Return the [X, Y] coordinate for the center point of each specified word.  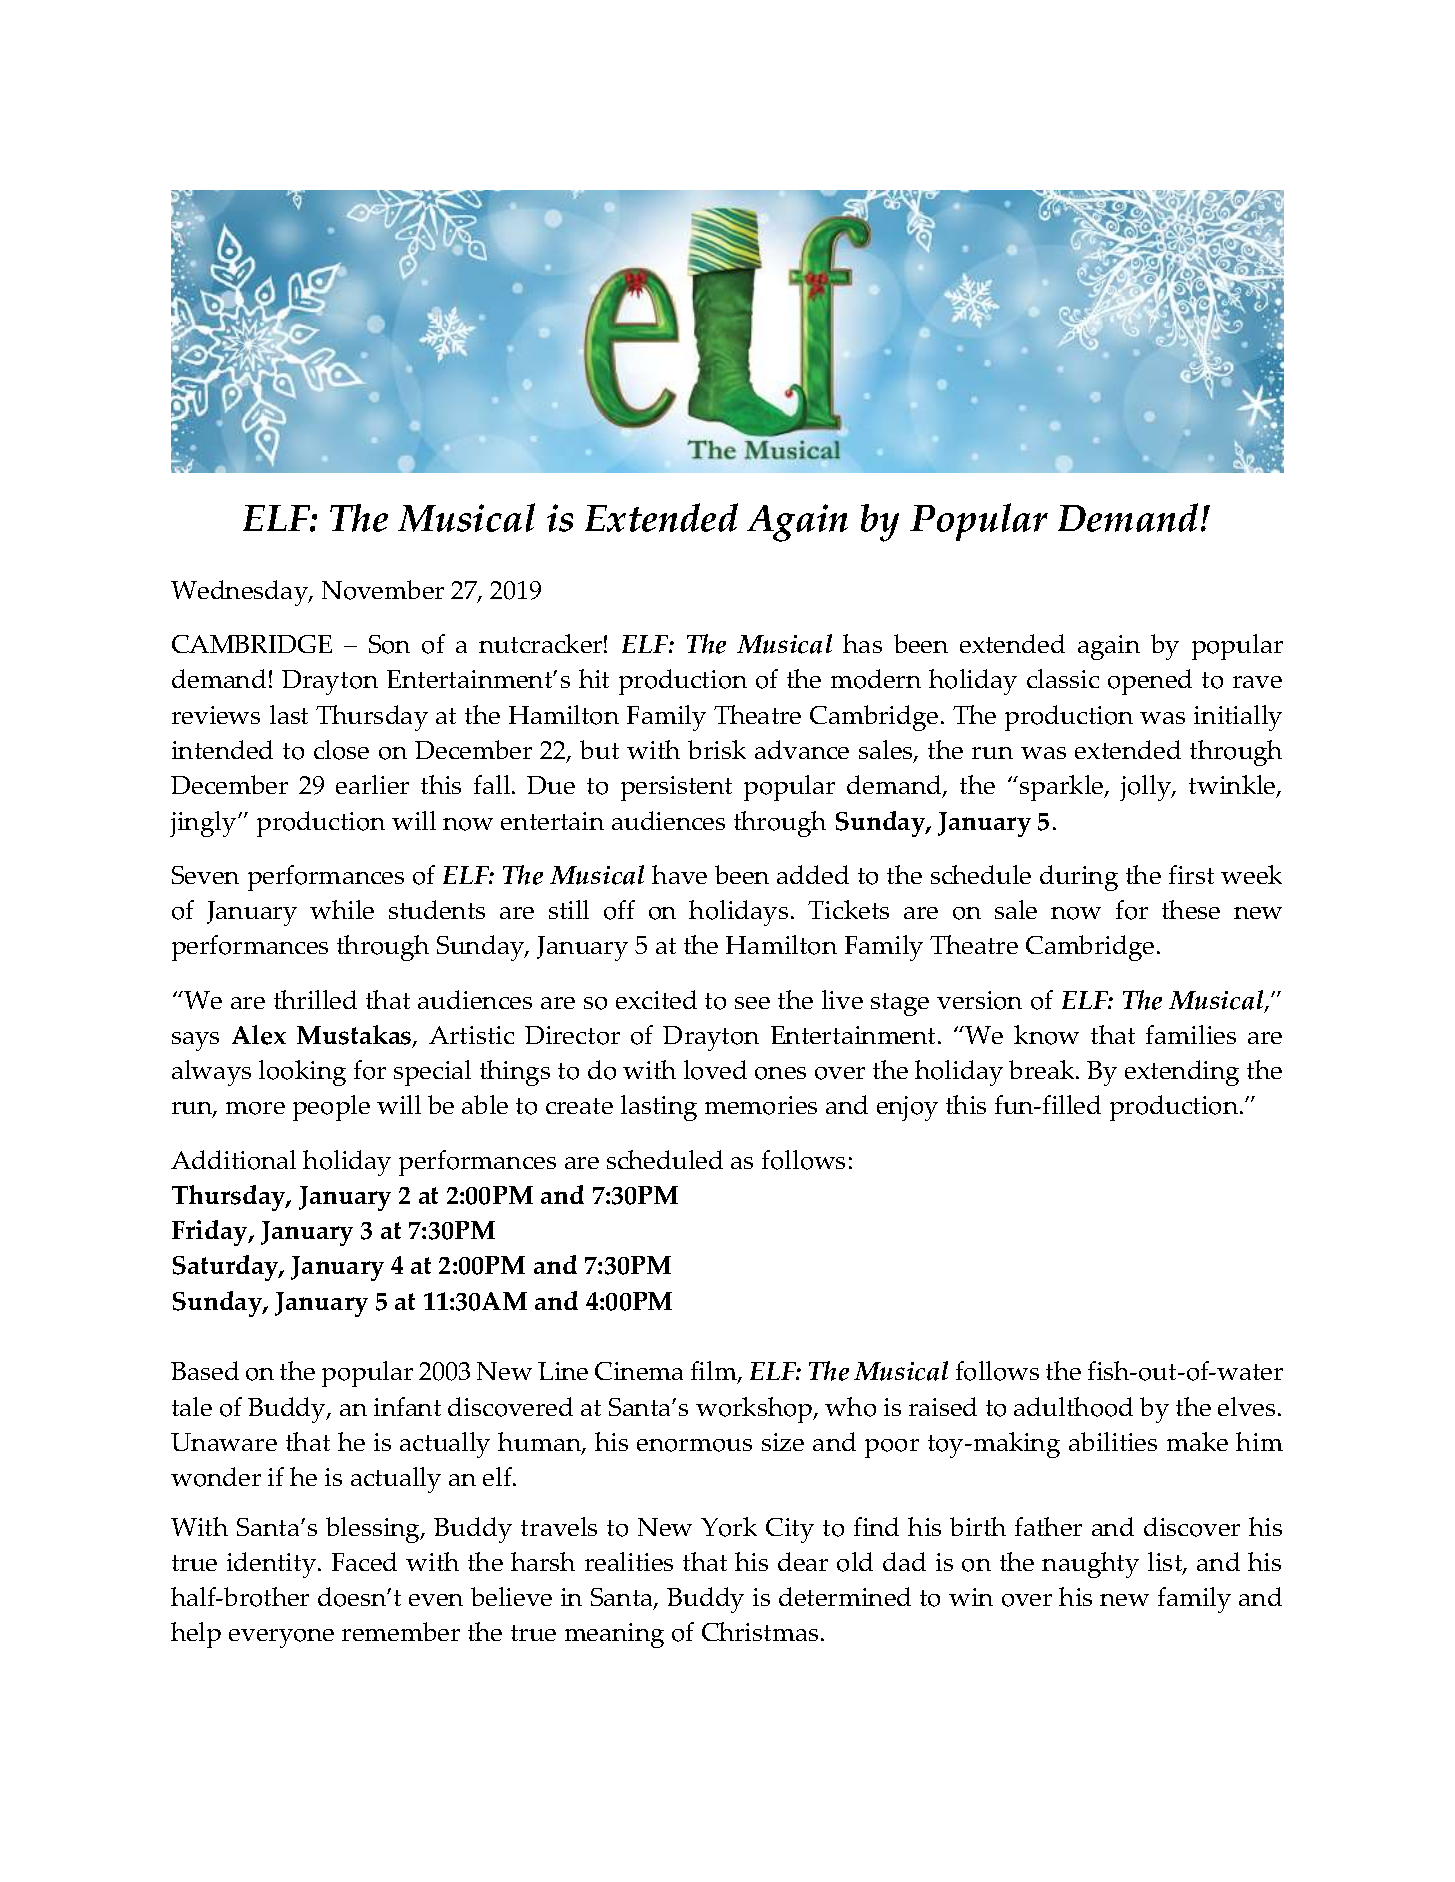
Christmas [760, 1631]
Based [205, 1370]
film [715, 1372]
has [862, 643]
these [1191, 909]
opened [1150, 682]
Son [389, 644]
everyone [281, 1638]
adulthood [1073, 1407]
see [752, 1003]
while [342, 909]
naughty [1090, 1565]
